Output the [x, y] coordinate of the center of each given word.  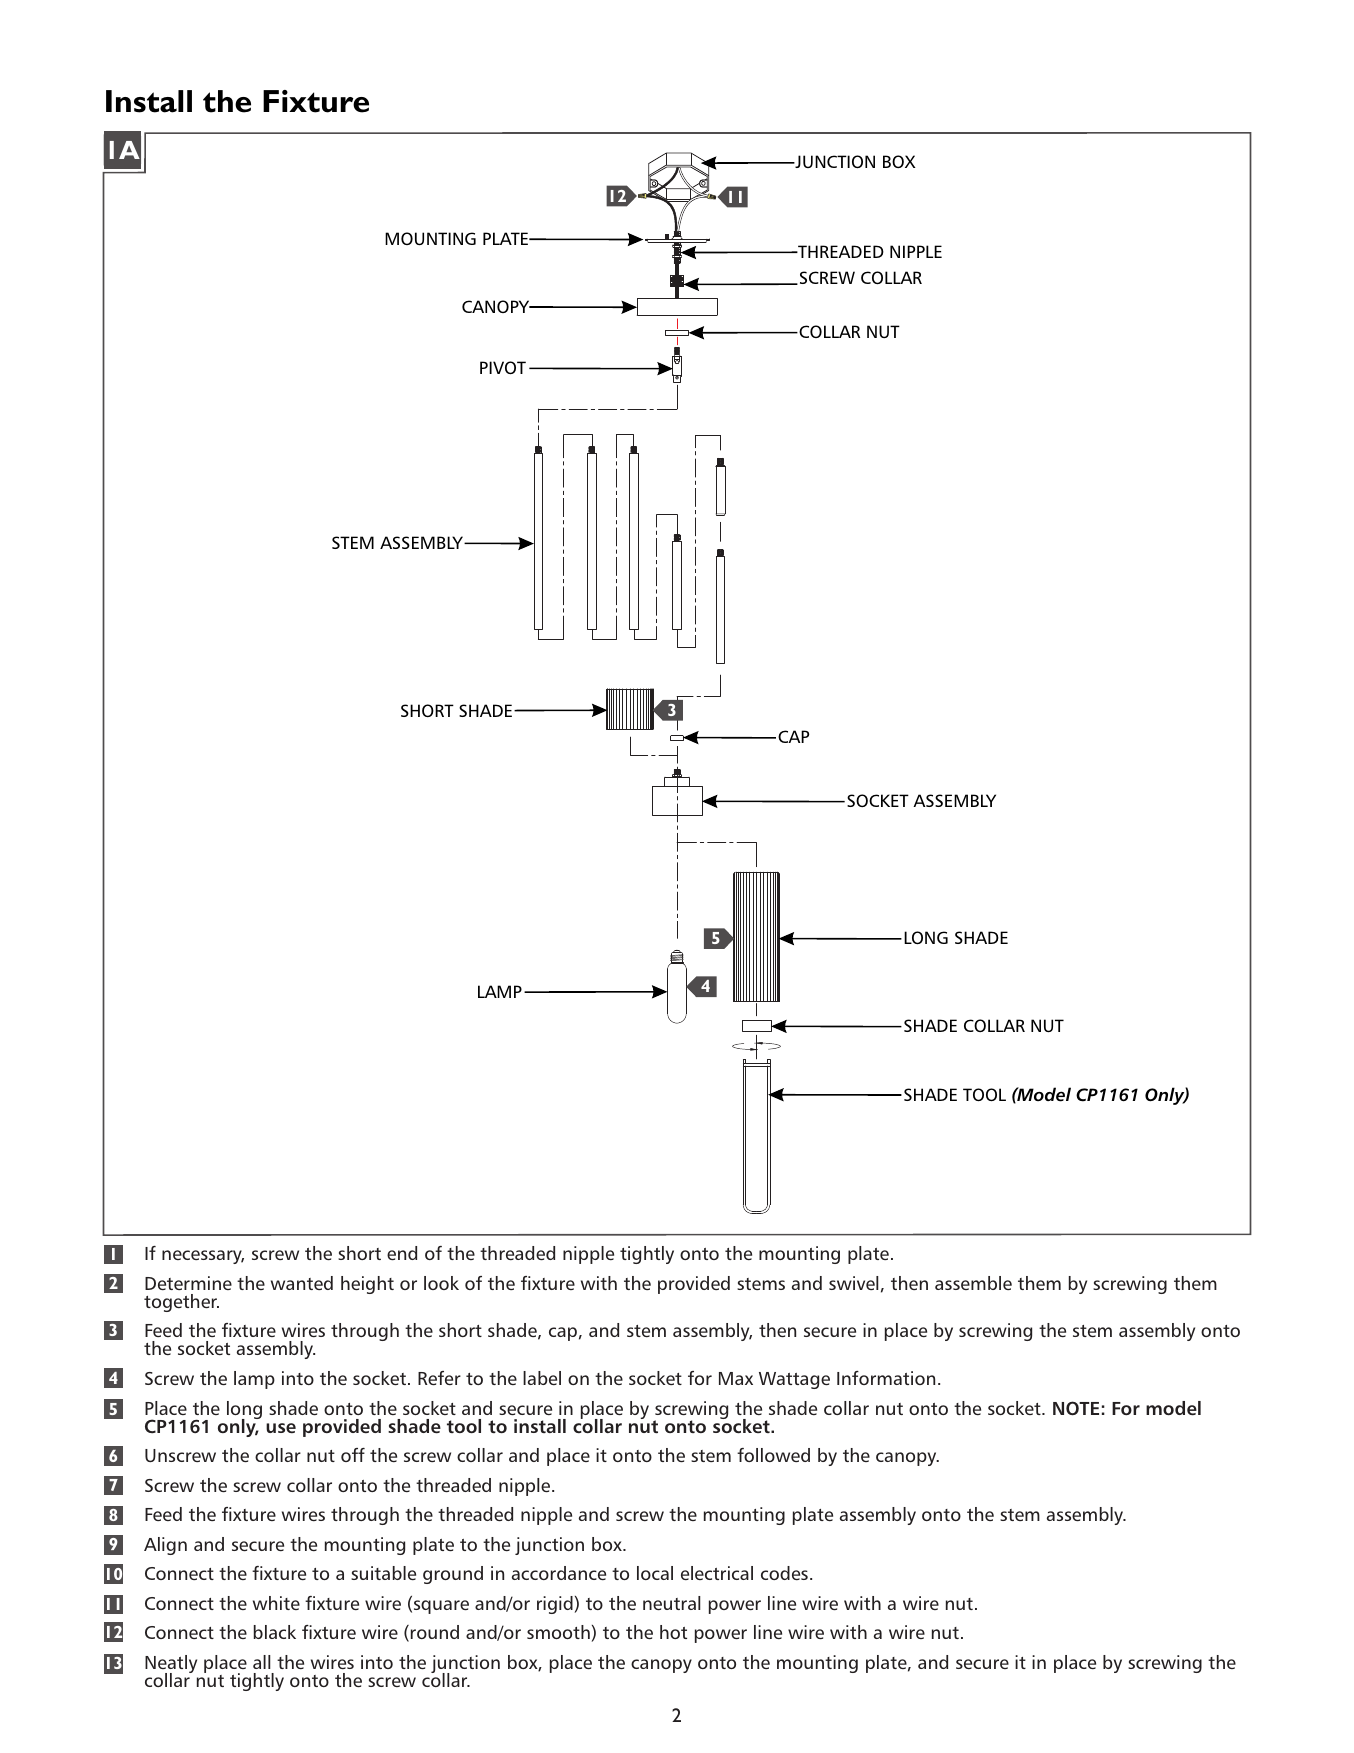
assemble [973, 1283]
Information [886, 1378]
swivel [854, 1283]
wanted [302, 1283]
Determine [188, 1283]
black [275, 1632]
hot [673, 1632]
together [181, 1303]
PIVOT [503, 367]
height [367, 1285]
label [542, 1378]
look [441, 1283]
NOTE [1076, 1408]
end [402, 1253]
